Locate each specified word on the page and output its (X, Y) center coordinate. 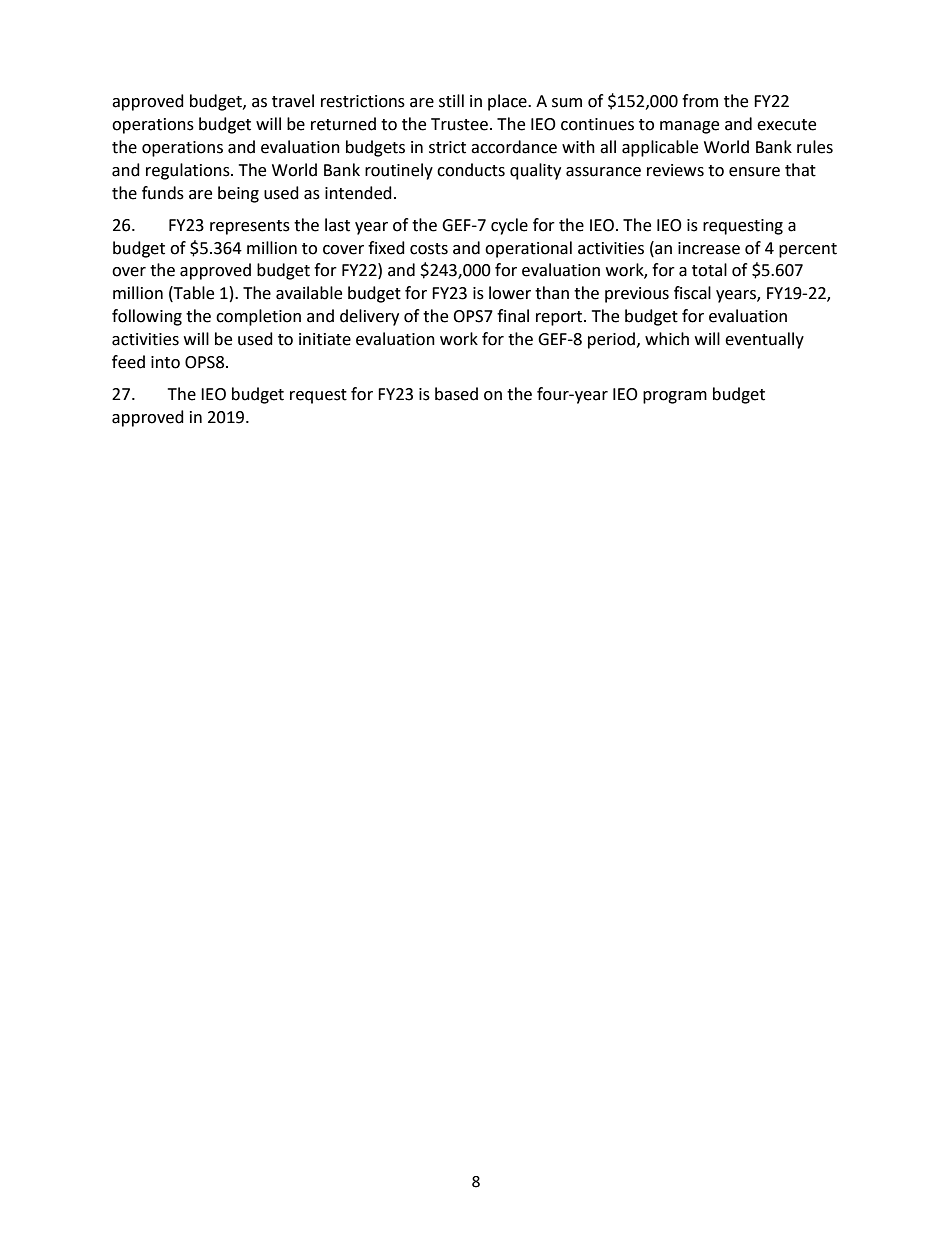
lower (510, 293)
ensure (754, 172)
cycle (509, 226)
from (700, 101)
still (451, 101)
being (238, 194)
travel (293, 101)
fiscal (692, 293)
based (456, 394)
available (309, 293)
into (165, 362)
